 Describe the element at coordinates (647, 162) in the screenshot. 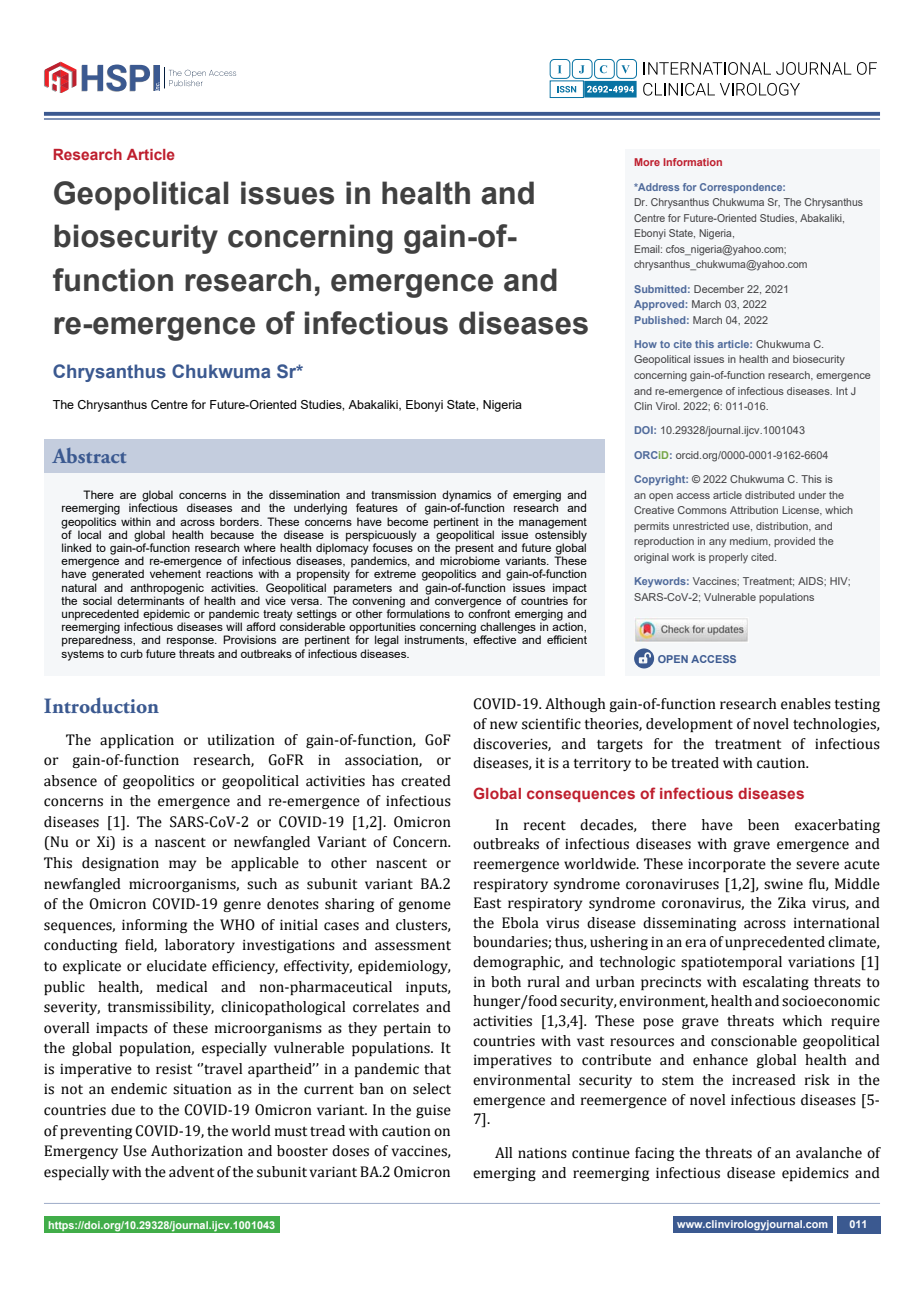

I see `More` at that location.
